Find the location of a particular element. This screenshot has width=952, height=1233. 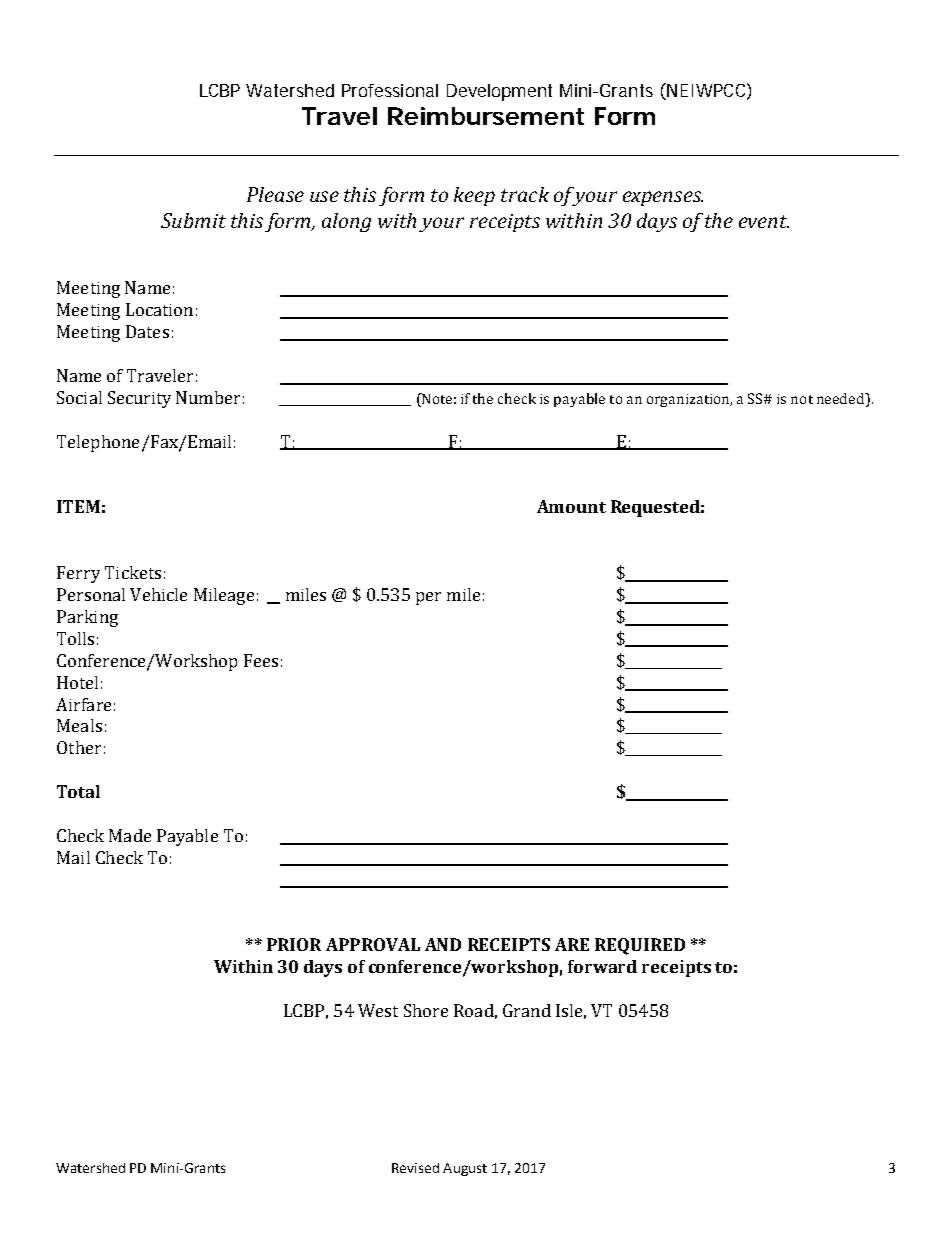

Revised is located at coordinates (415, 1168).
